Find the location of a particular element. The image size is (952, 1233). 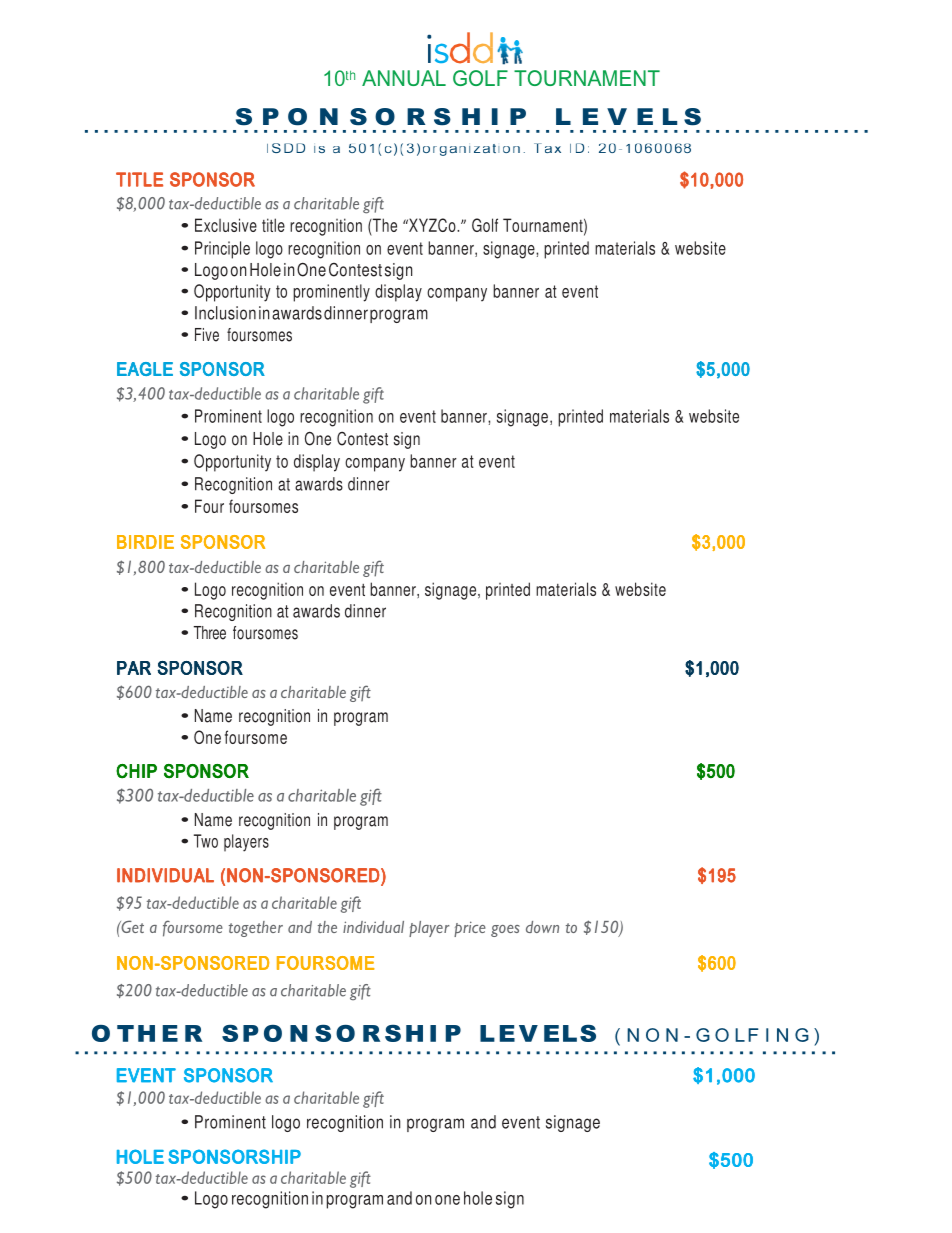

Exclusive is located at coordinates (226, 225).
